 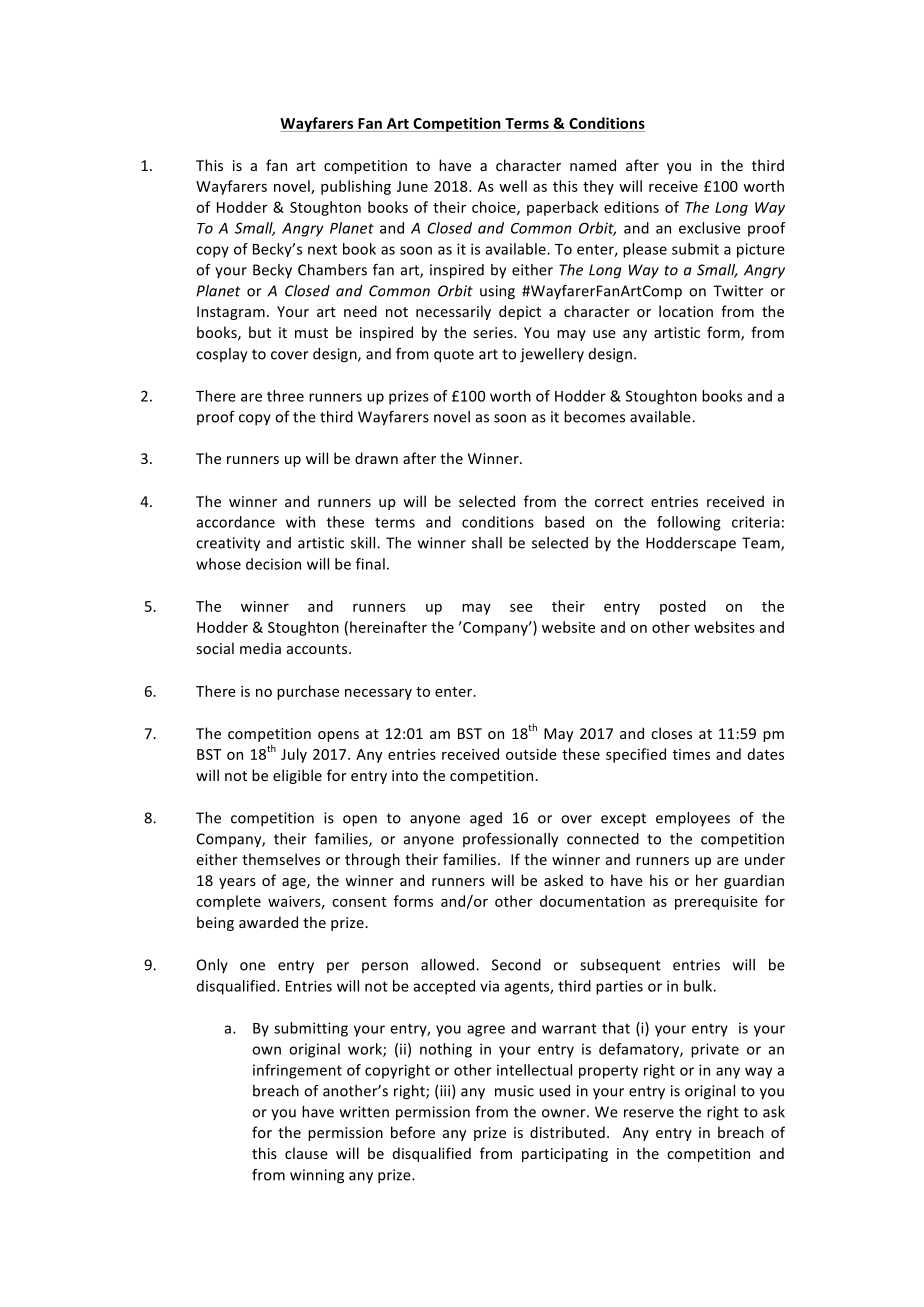 I want to click on next, so click(x=322, y=249).
